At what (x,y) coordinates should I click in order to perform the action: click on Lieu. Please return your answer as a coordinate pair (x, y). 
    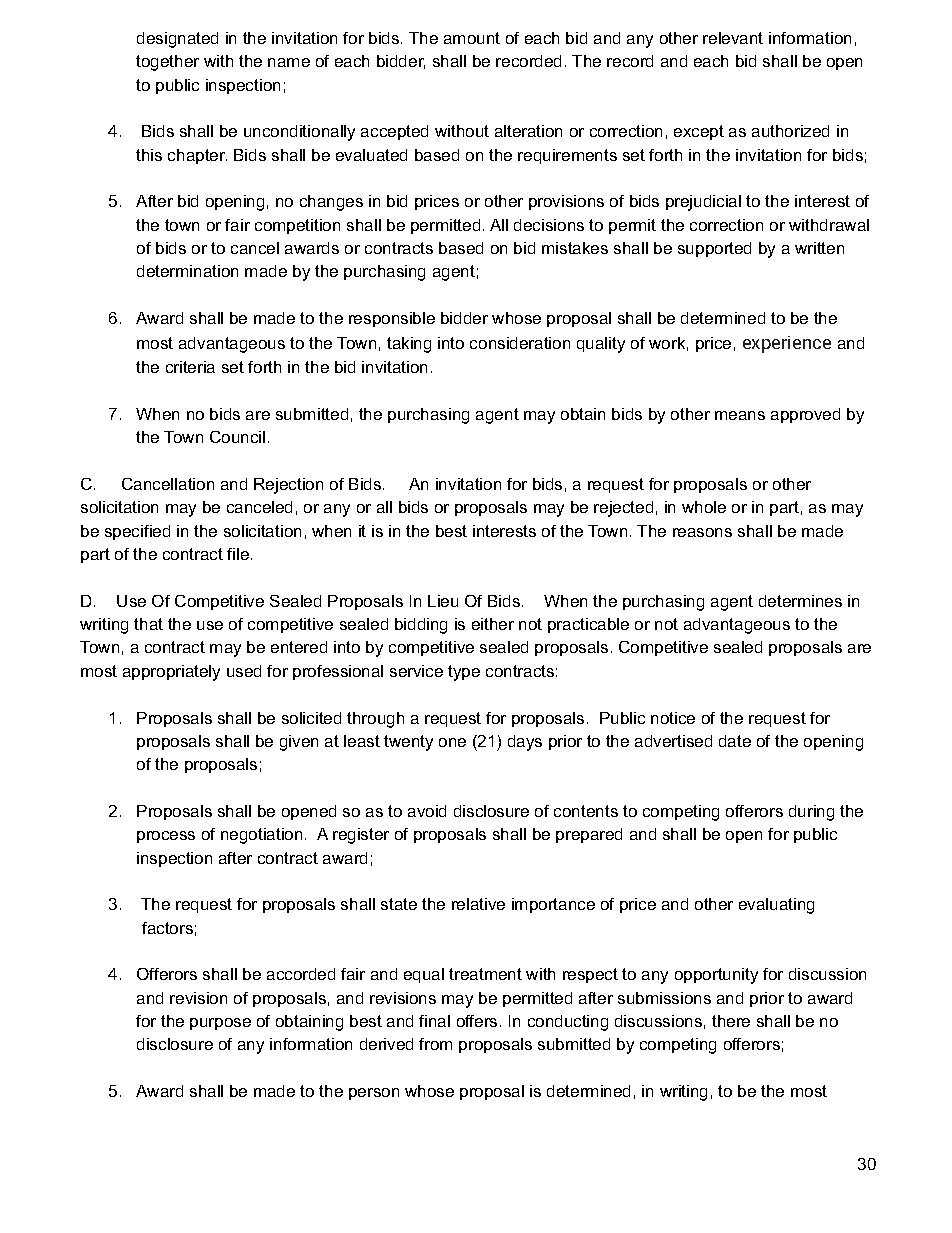
    Looking at the image, I should click on (443, 601).
